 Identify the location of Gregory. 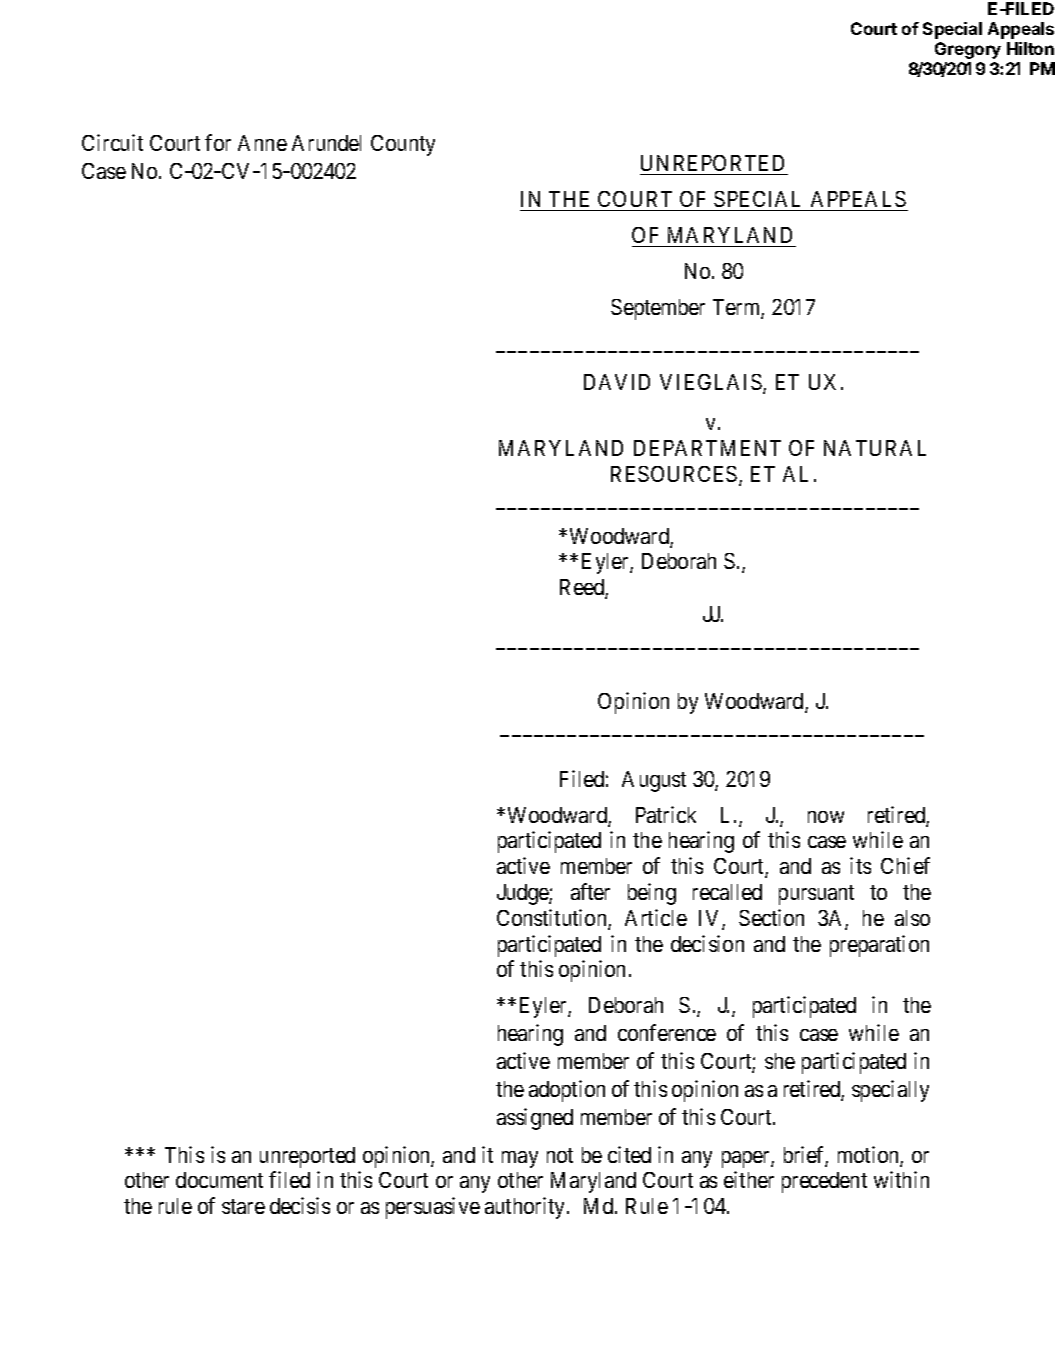
(968, 50).
